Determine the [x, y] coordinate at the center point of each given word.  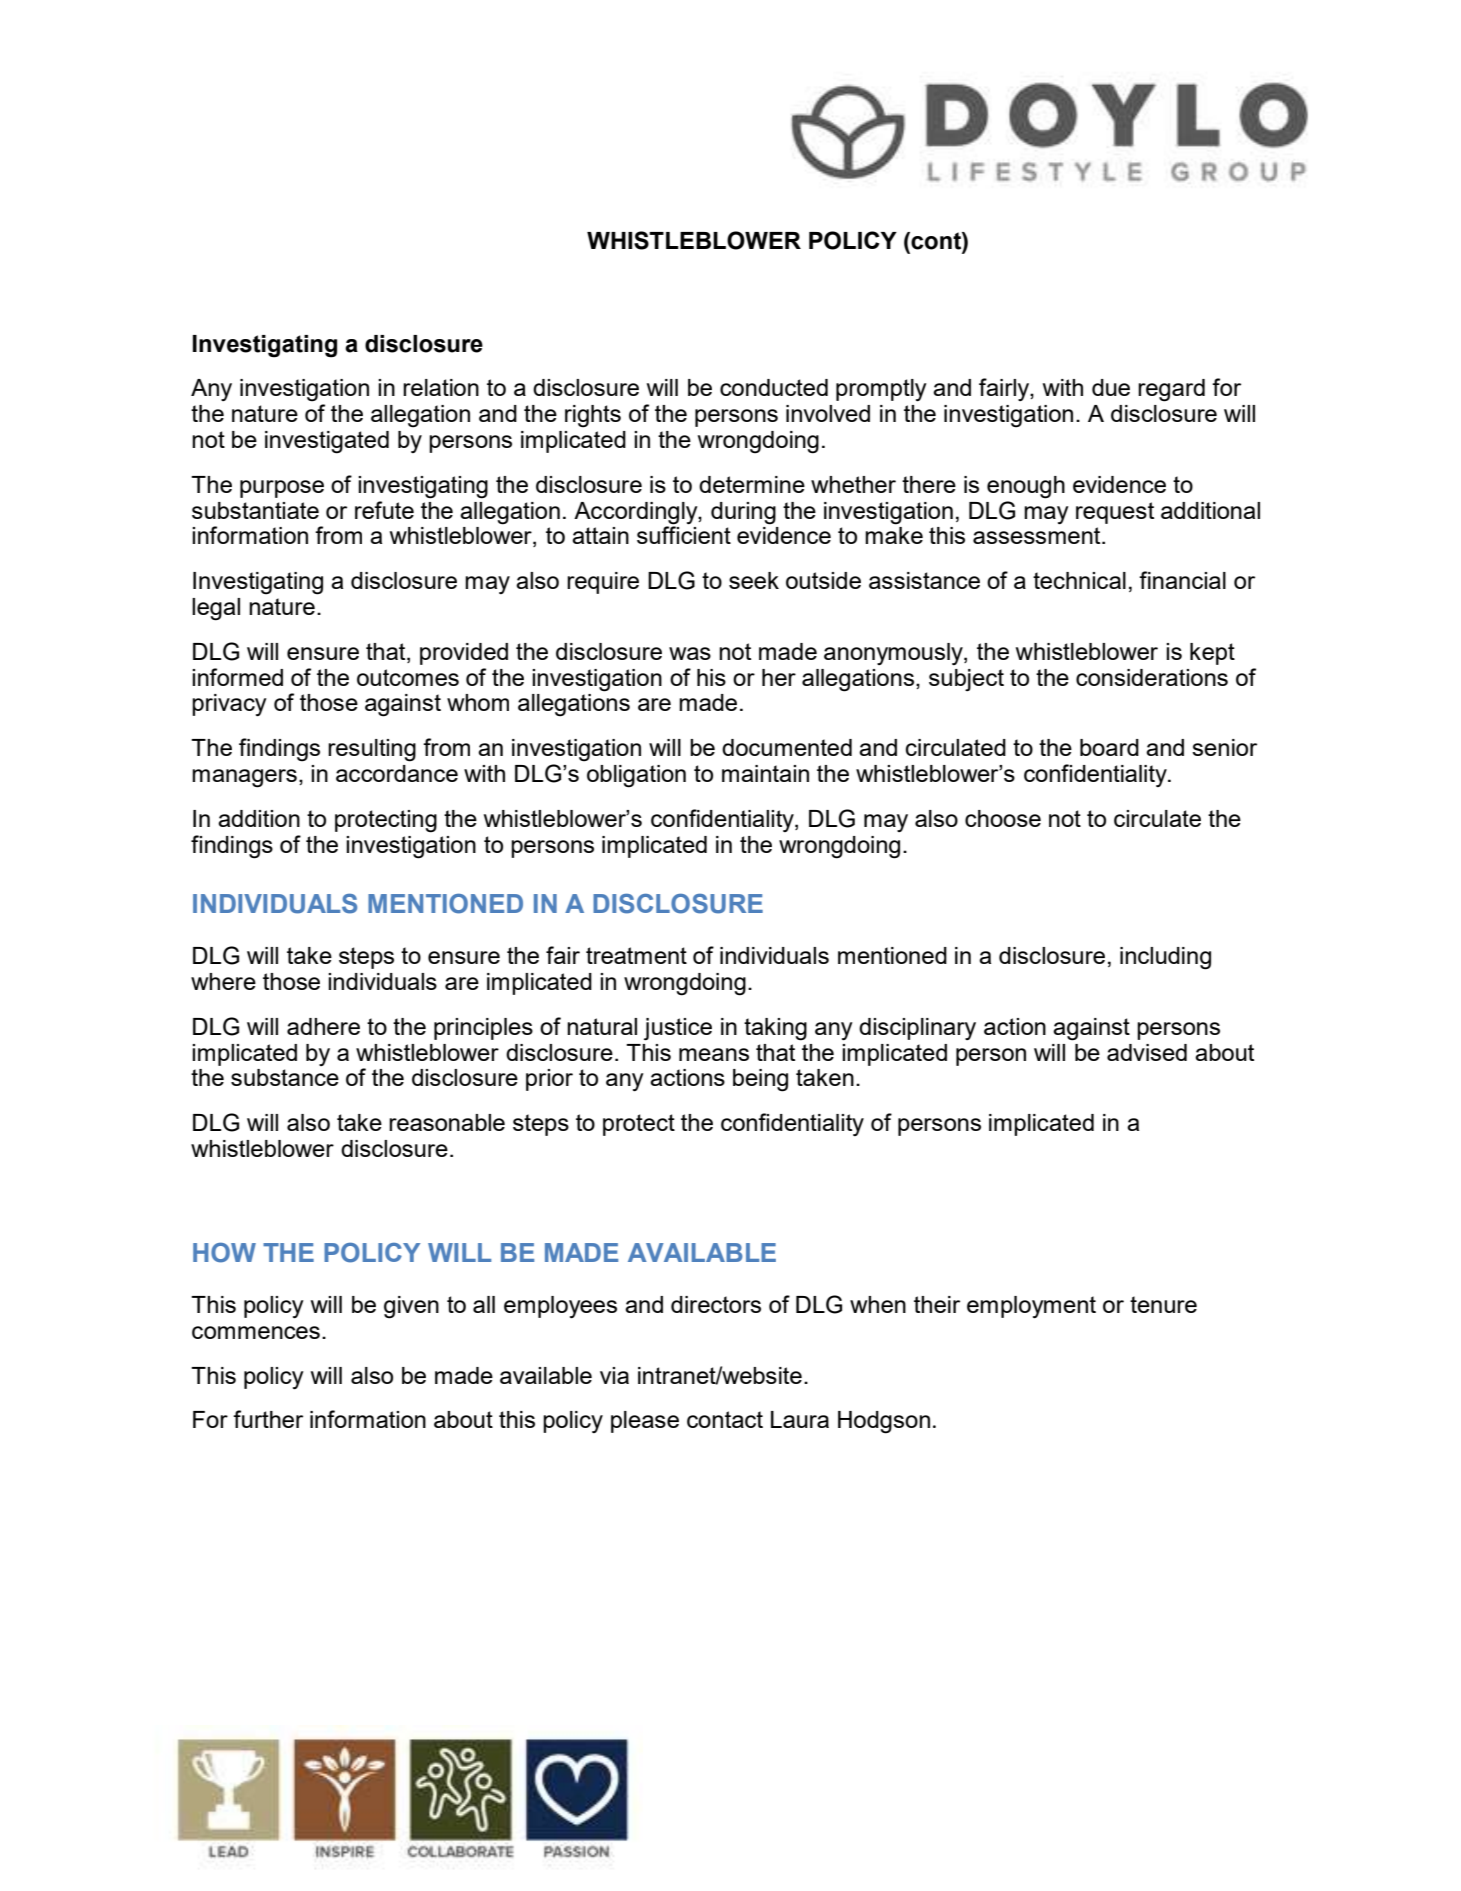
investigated [327, 442]
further [268, 1419]
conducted [774, 387]
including [1165, 958]
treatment [636, 955]
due [1111, 387]
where [223, 981]
